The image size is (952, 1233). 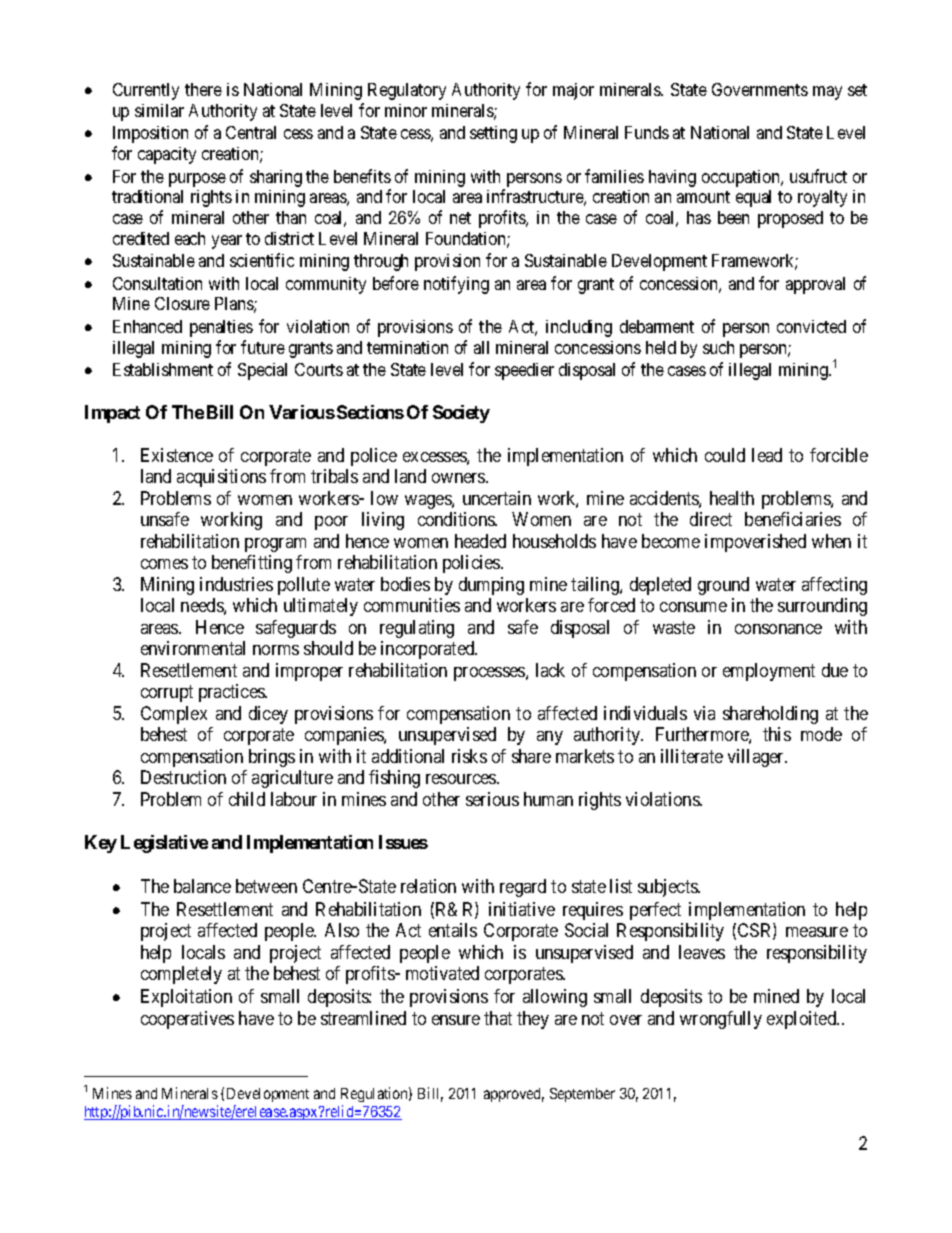 What do you see at coordinates (827, 93) in the document?
I see `may` at bounding box center [827, 93].
